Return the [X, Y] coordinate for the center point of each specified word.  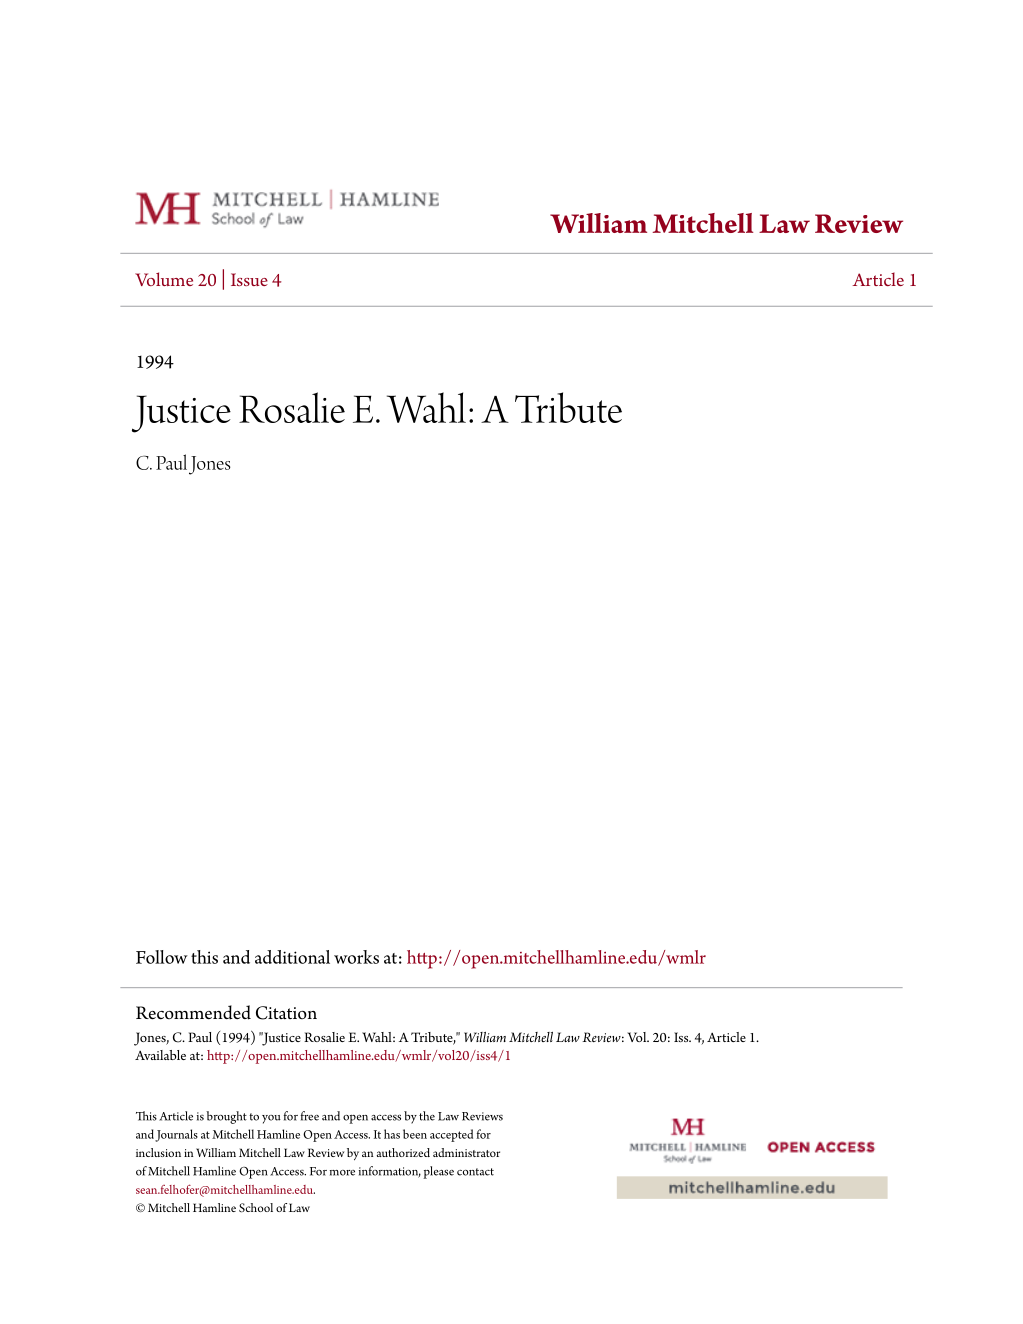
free [310, 1116]
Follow [162, 957]
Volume [164, 279]
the [427, 1116]
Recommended [193, 1012]
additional [292, 957]
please [438, 1172]
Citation [286, 1013]
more [342, 1173]
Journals [176, 1135]
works [356, 957]
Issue [249, 279]
